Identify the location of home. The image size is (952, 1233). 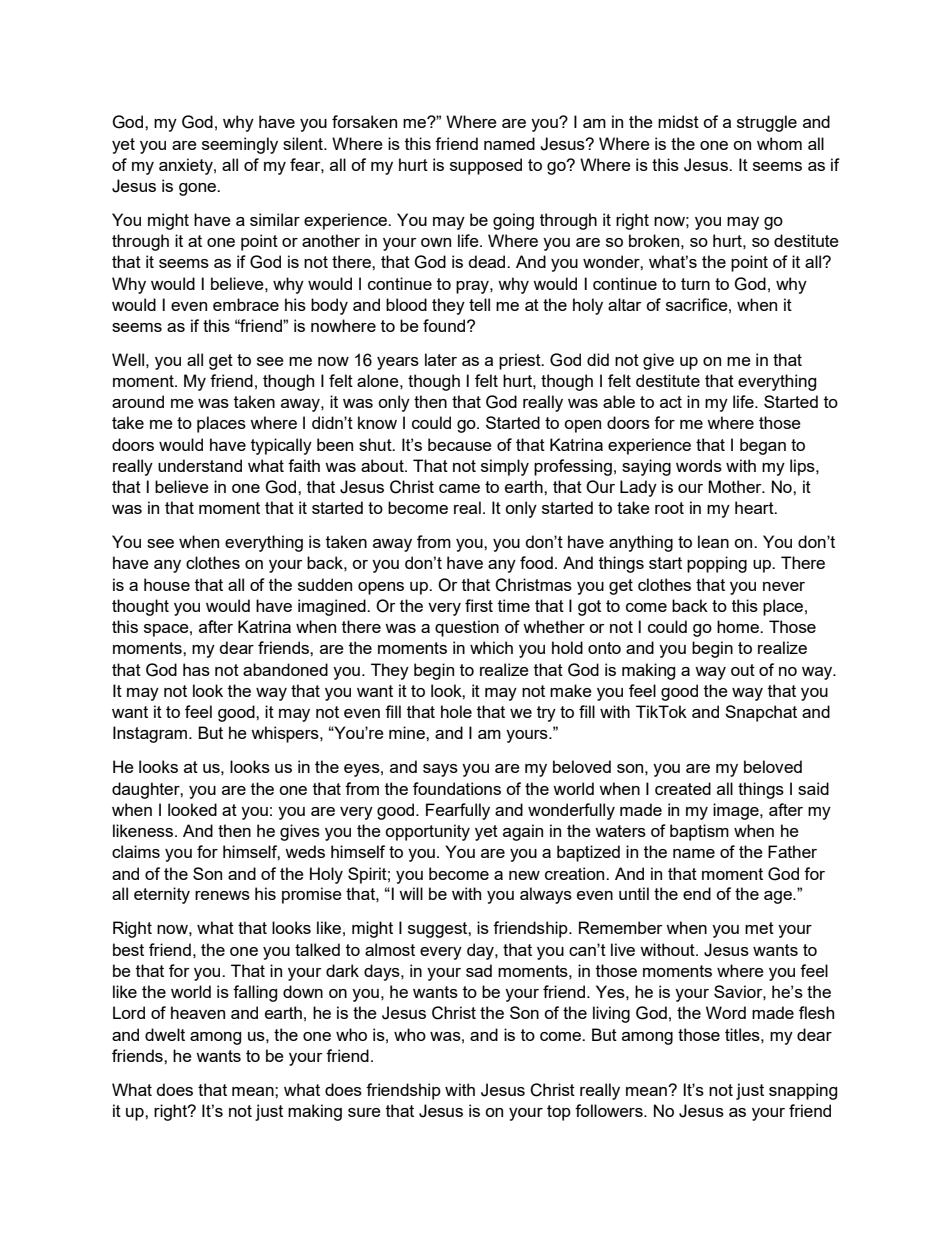
(739, 626).
